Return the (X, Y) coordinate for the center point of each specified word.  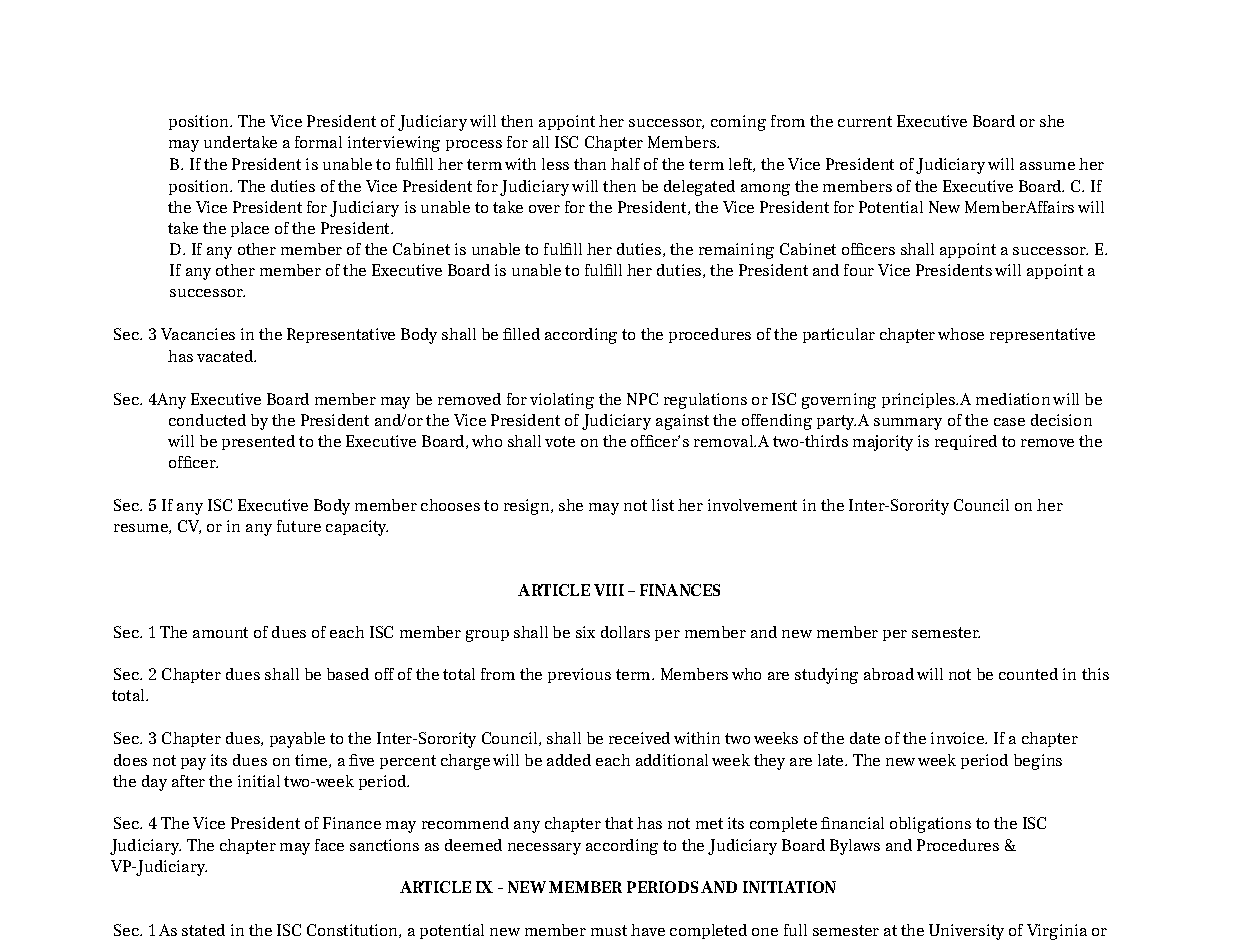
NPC (642, 399)
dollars (625, 632)
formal (318, 142)
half (625, 164)
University (966, 932)
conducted (207, 420)
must (609, 930)
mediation (1013, 399)
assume (1047, 166)
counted (1028, 674)
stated (203, 930)
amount (220, 632)
